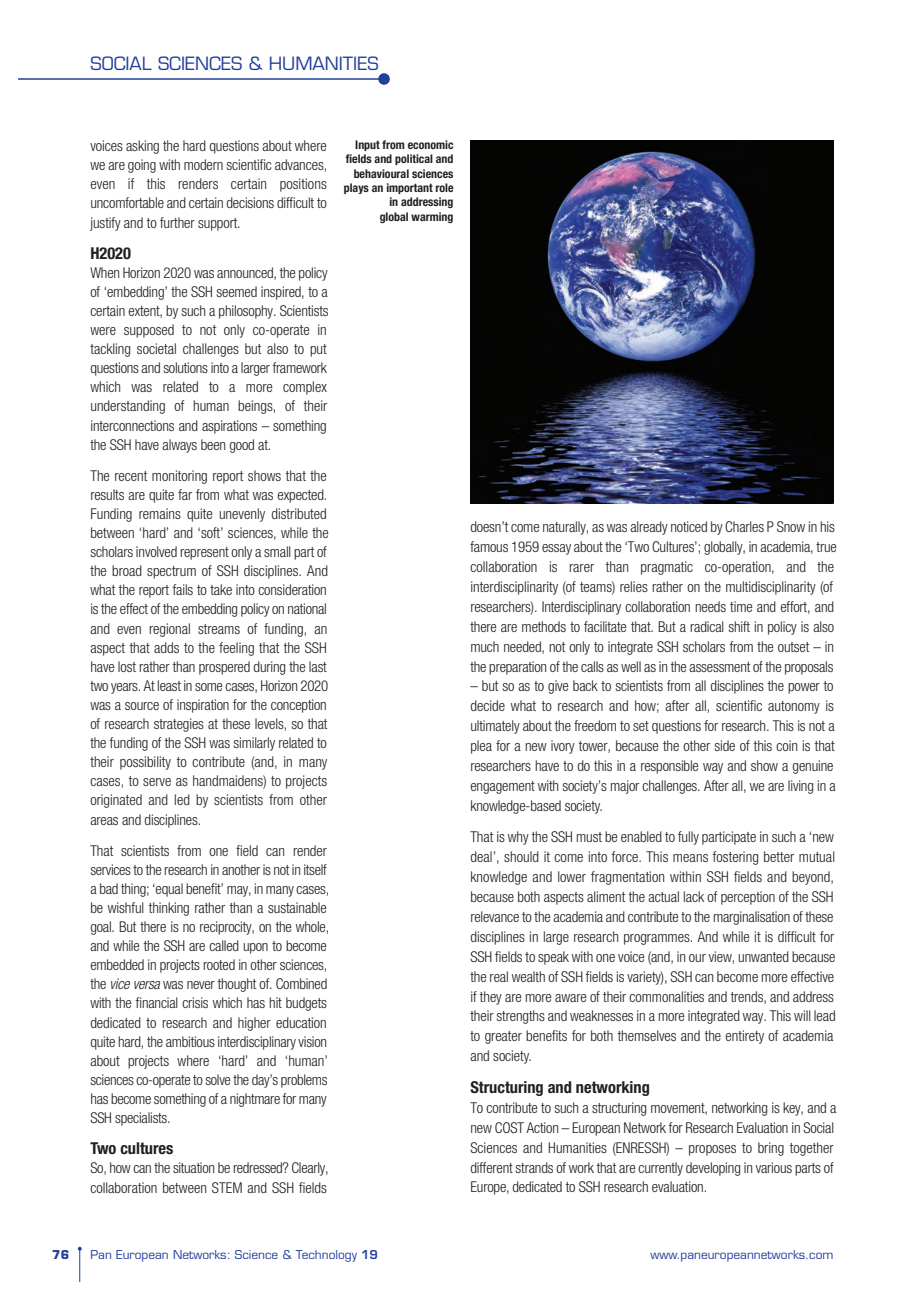 This page has width=924, height=1308. Describe the element at coordinates (719, 667) in the page. I see `assessment` at that location.
